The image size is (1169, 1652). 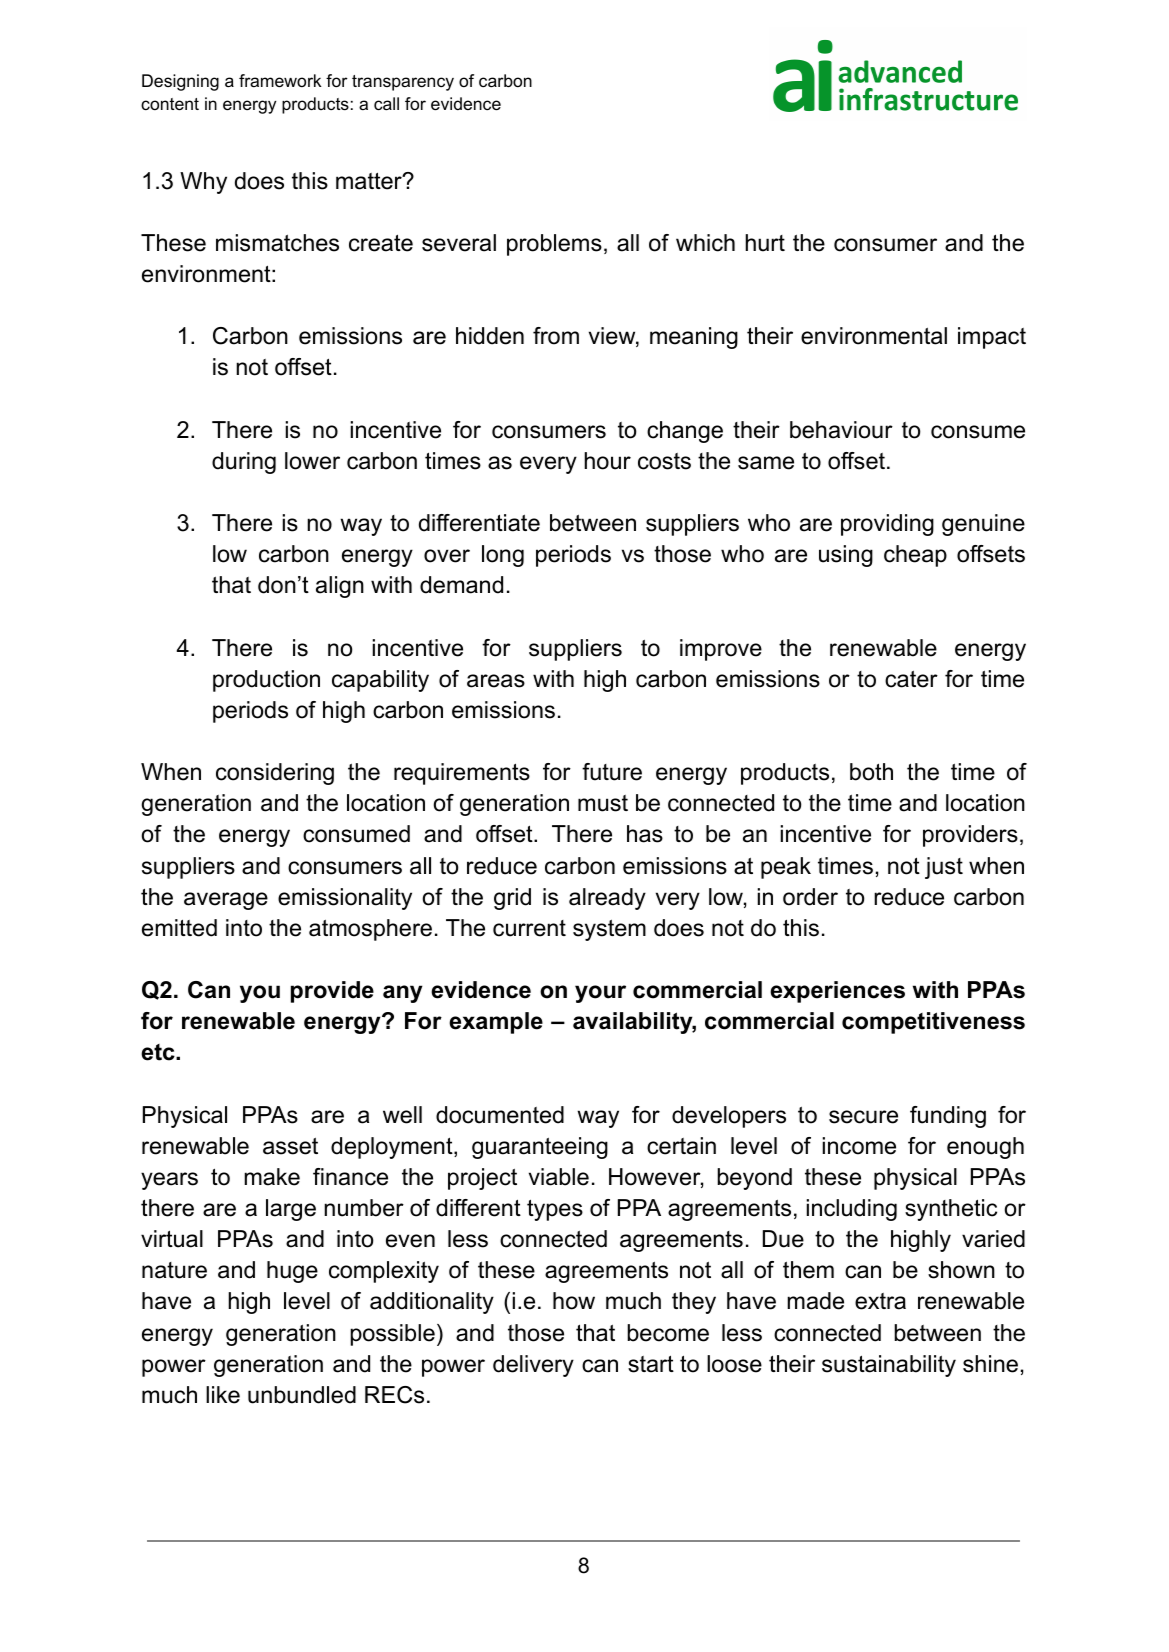 What do you see at coordinates (871, 772) in the screenshot?
I see `both` at bounding box center [871, 772].
